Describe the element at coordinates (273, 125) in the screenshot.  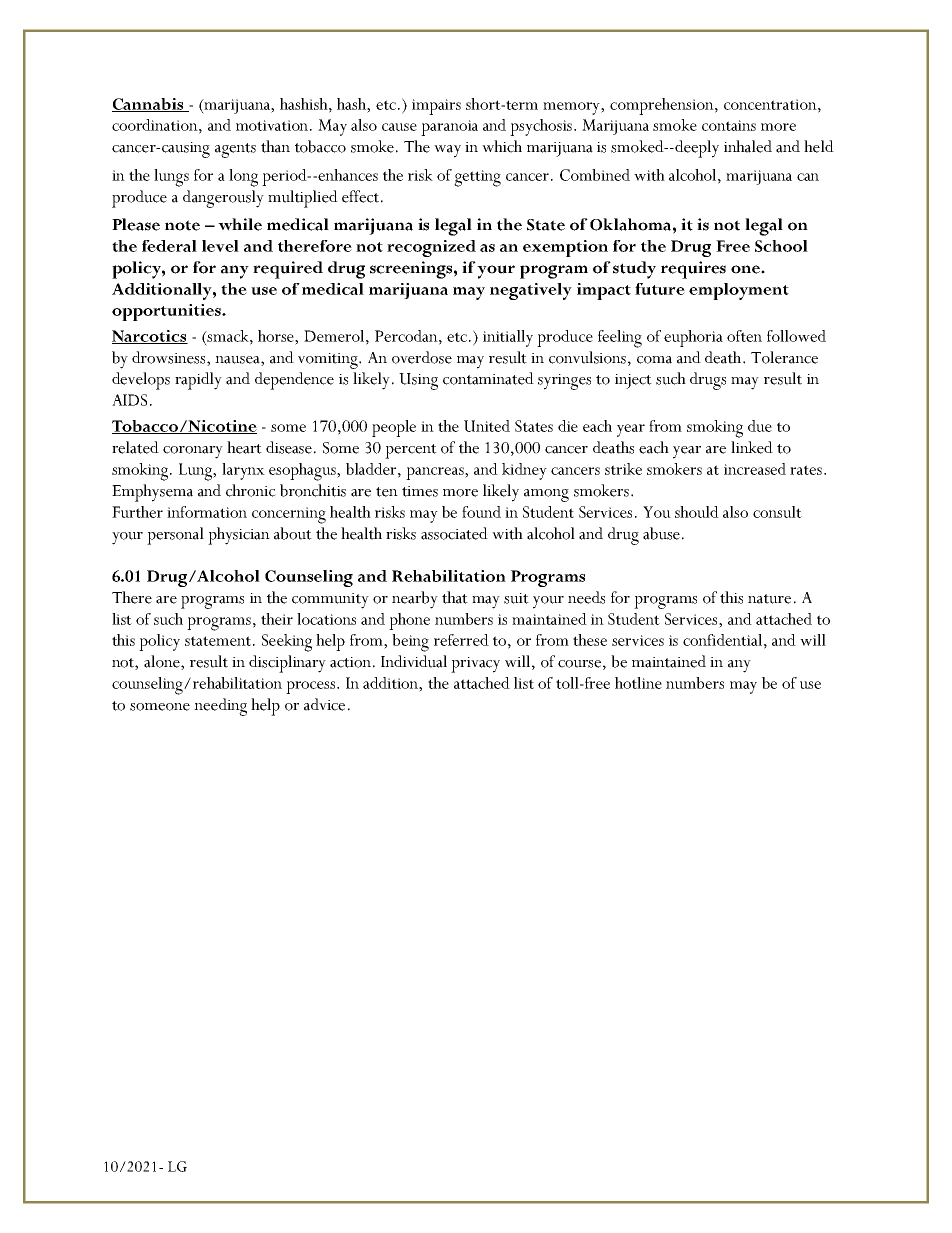
I see `motivation` at that location.
